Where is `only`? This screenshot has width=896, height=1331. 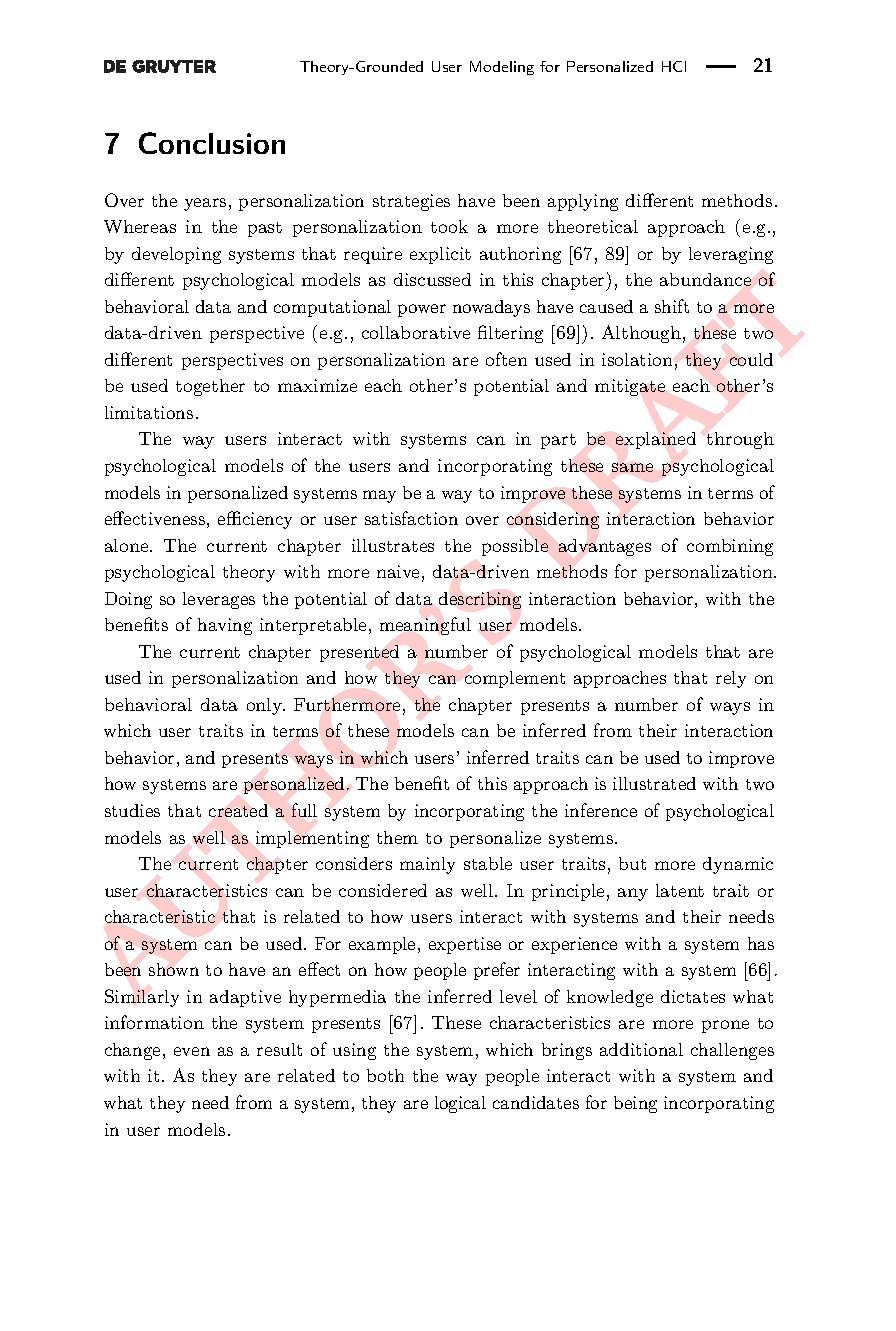
only is located at coordinates (266, 706).
